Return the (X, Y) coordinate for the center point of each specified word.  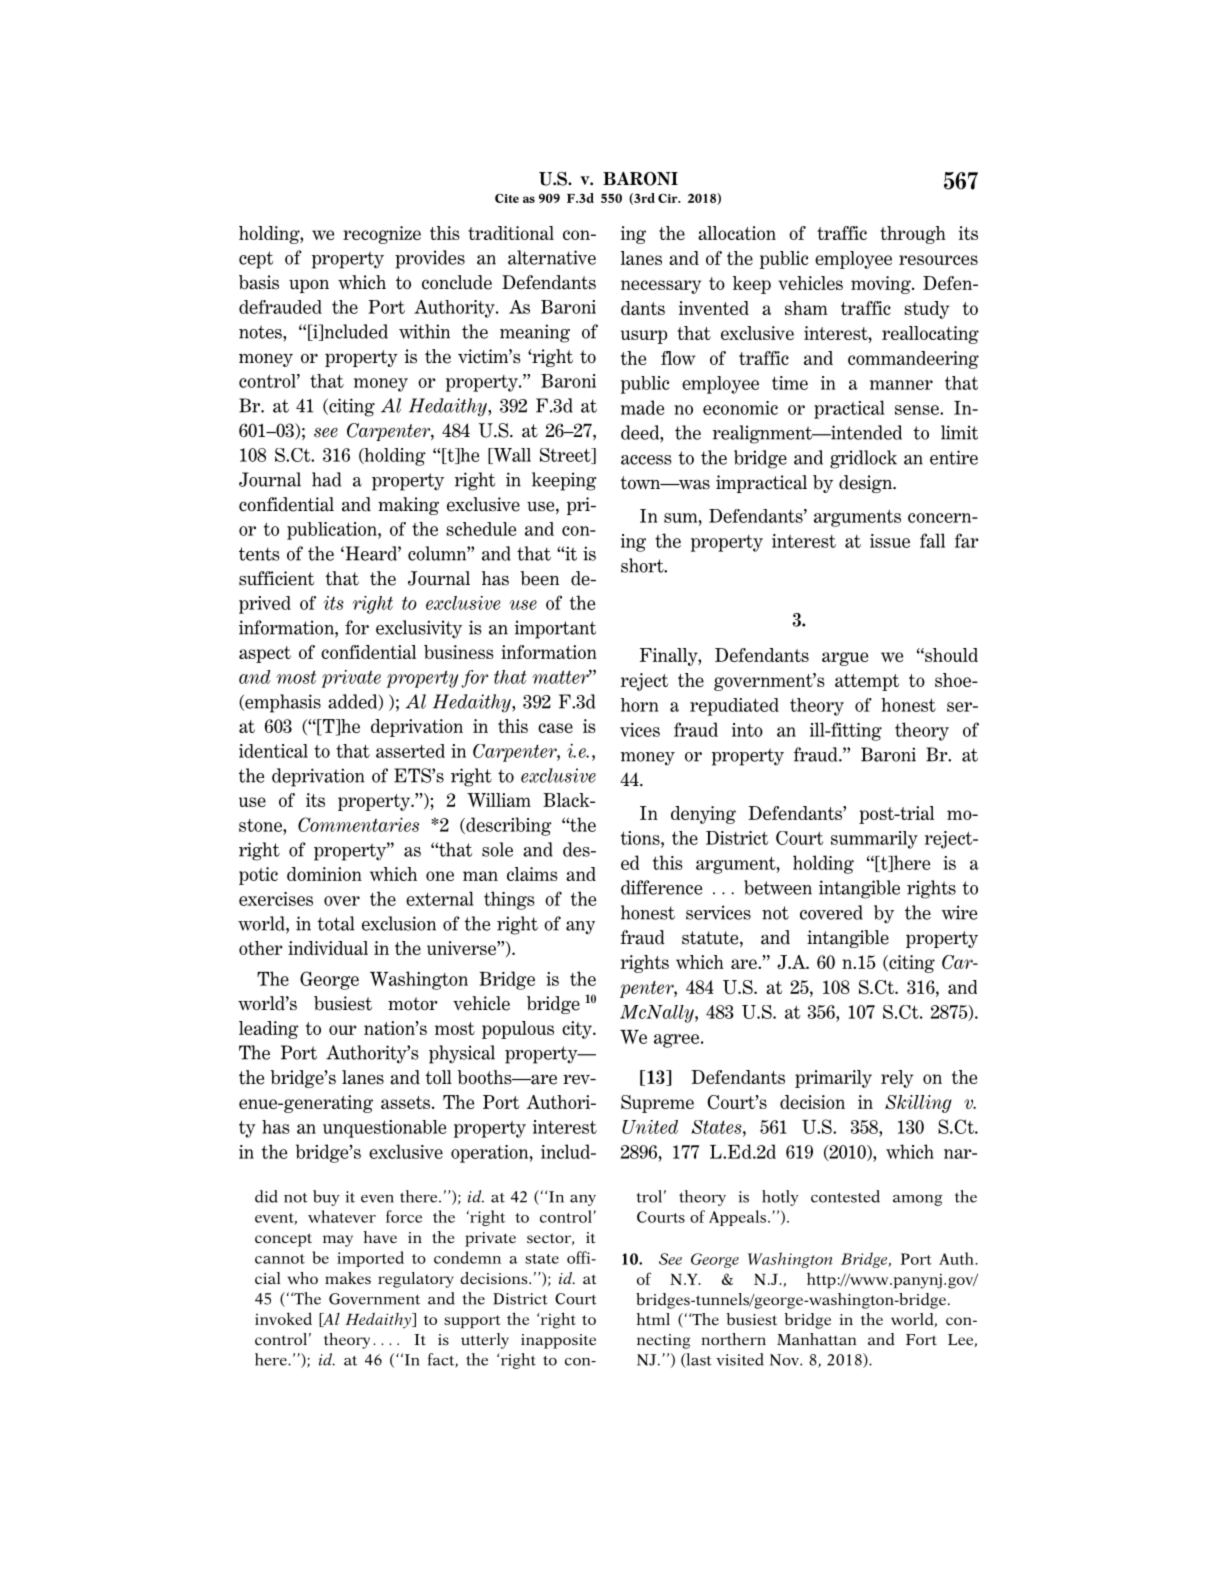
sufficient (276, 578)
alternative (552, 257)
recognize (382, 235)
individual (328, 948)
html (653, 1319)
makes (348, 1278)
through (913, 235)
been (539, 578)
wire (959, 912)
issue (890, 541)
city (578, 1030)
